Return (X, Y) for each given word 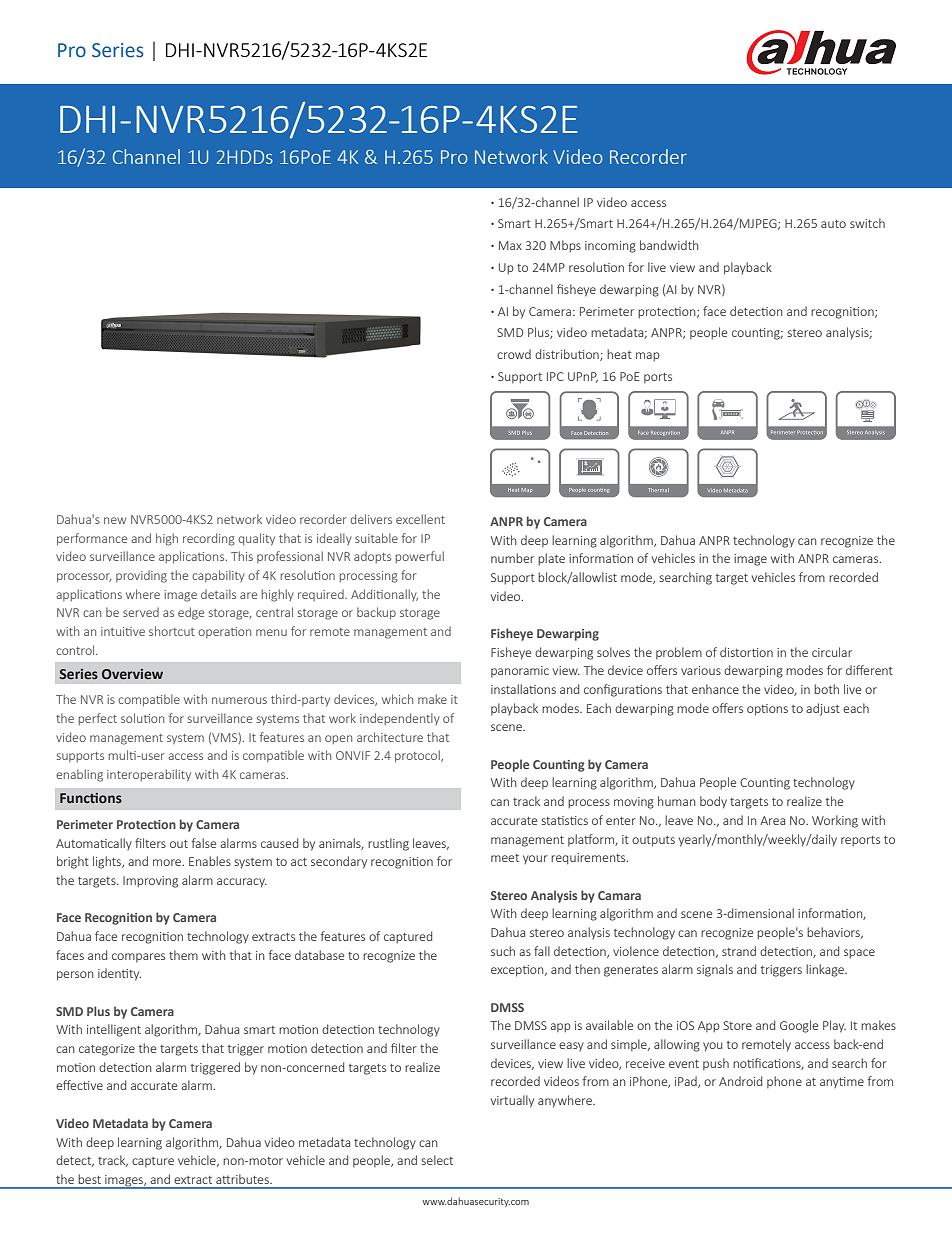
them (183, 955)
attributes (243, 1179)
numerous (239, 700)
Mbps (565, 246)
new (115, 520)
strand (739, 951)
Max (510, 245)
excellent (420, 519)
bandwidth (669, 245)
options (767, 710)
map (648, 356)
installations (523, 689)
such (503, 951)
